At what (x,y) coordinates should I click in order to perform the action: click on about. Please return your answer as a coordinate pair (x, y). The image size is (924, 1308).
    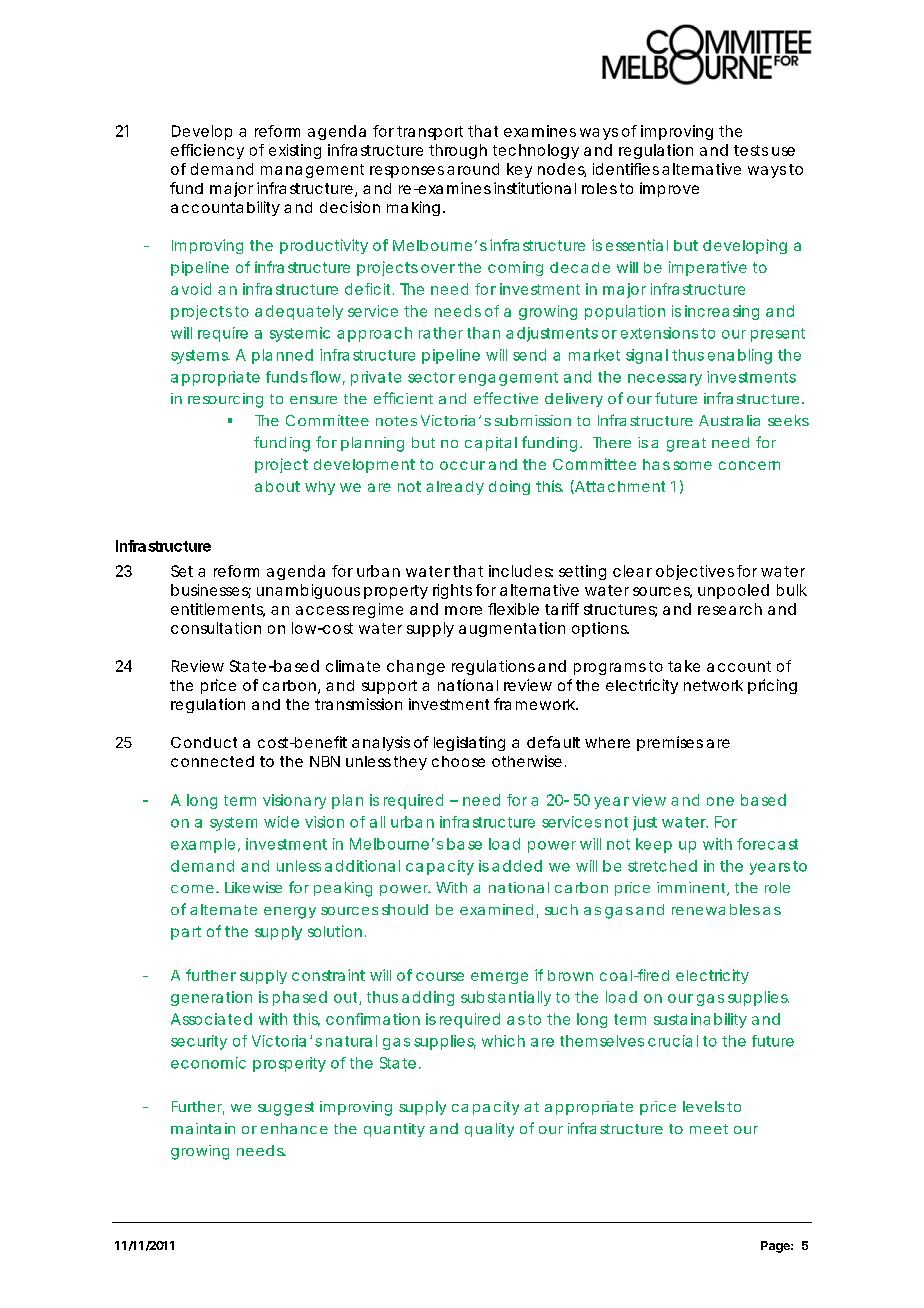
    Looking at the image, I should click on (277, 486).
